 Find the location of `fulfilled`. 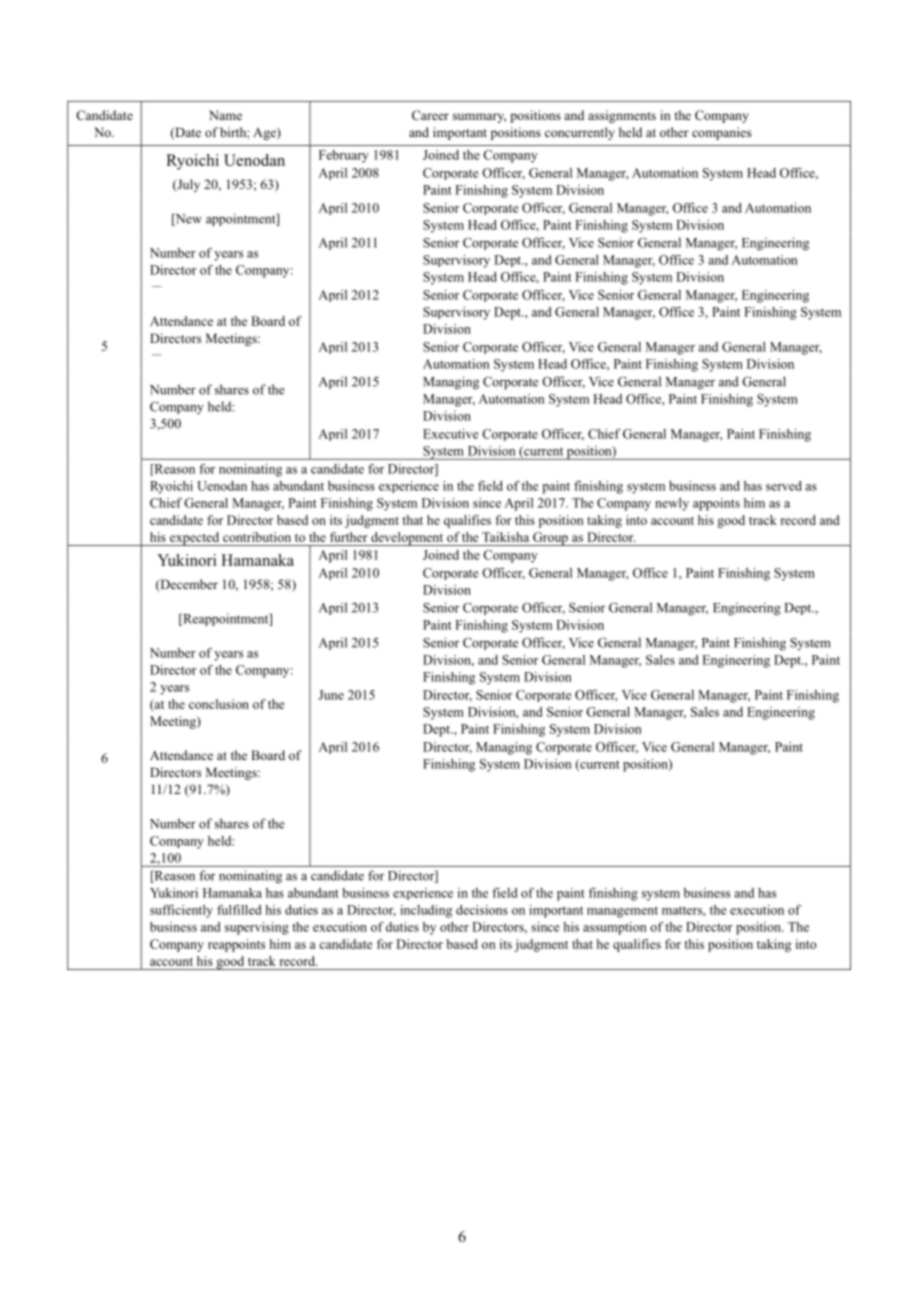

fulfilled is located at coordinates (239, 910).
